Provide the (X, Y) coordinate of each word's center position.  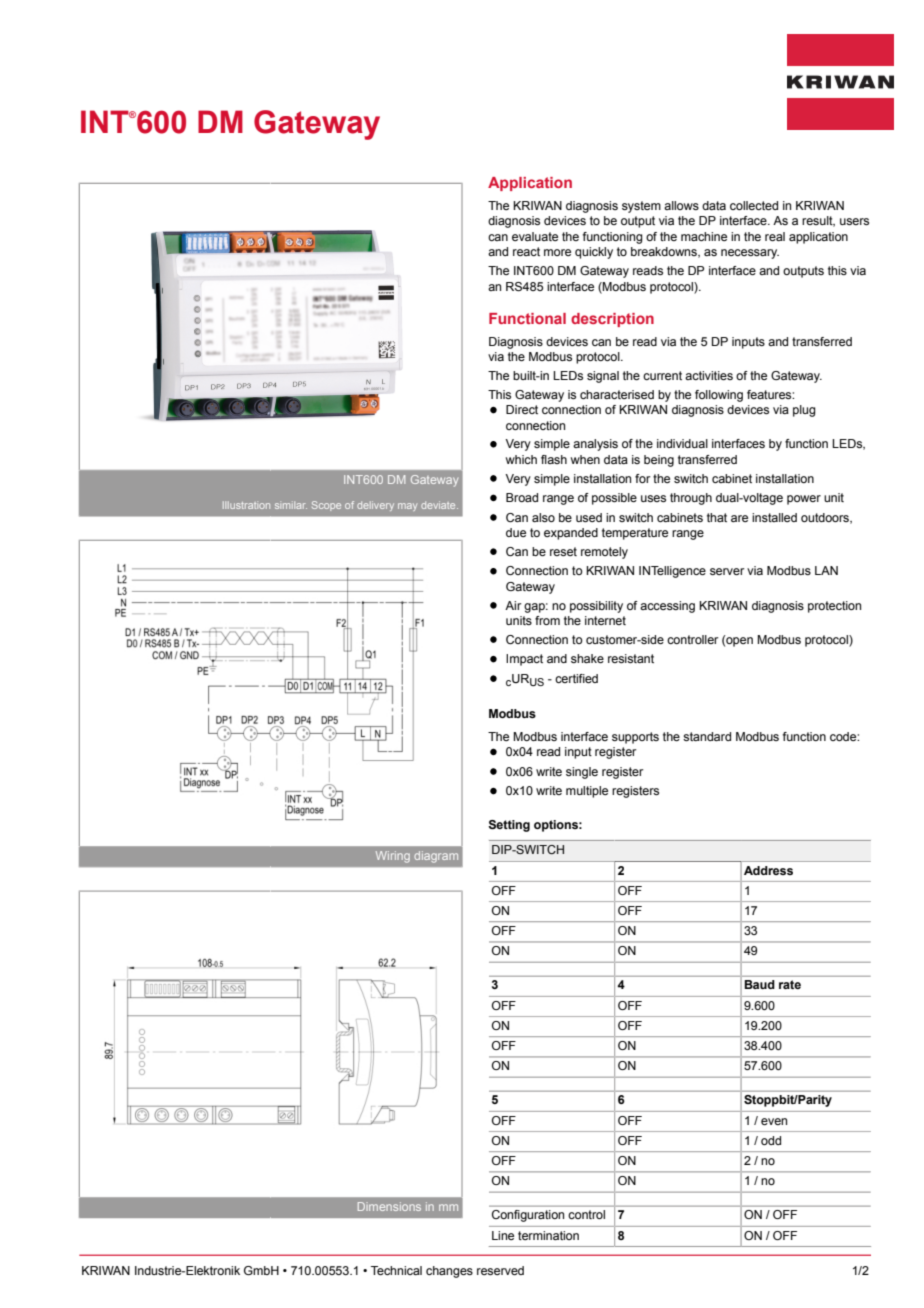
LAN (826, 570)
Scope (326, 506)
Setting (509, 826)
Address (768, 870)
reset (563, 551)
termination (548, 1235)
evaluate (535, 236)
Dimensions (389, 1206)
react (526, 251)
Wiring (393, 857)
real (775, 236)
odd (771, 1140)
